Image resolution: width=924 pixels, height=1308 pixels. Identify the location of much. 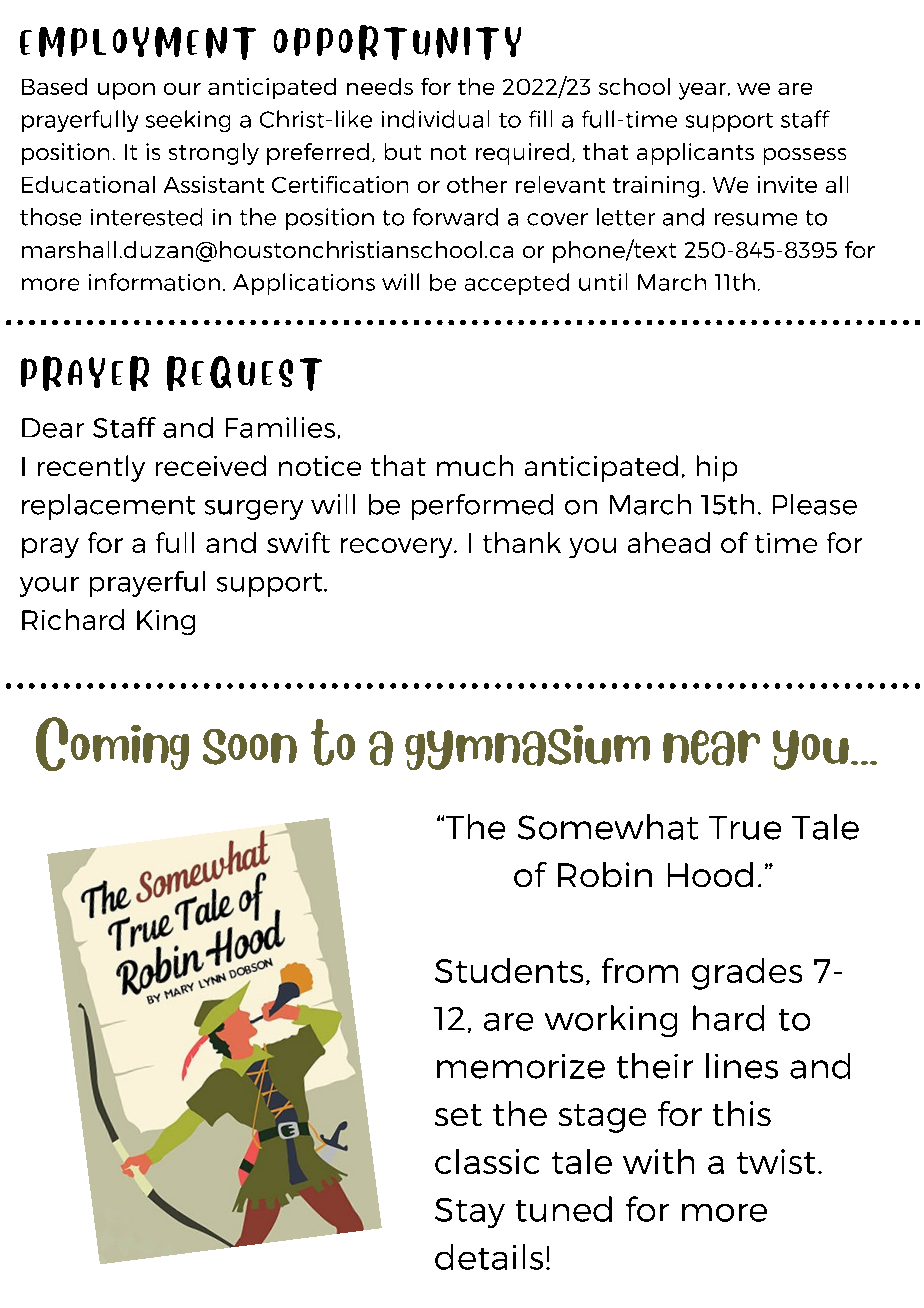
(475, 465).
